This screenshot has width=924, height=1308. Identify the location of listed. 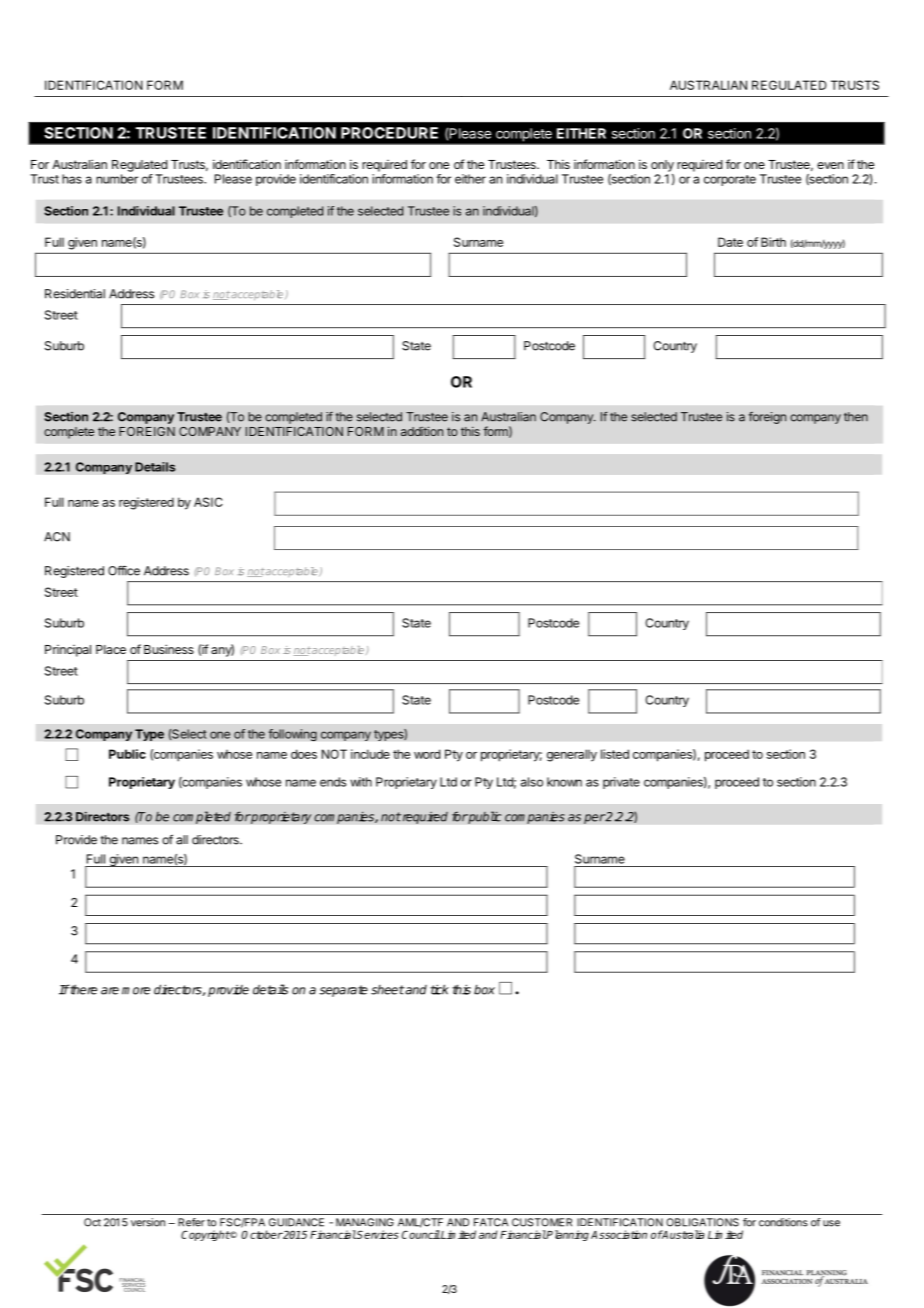
(615, 754).
